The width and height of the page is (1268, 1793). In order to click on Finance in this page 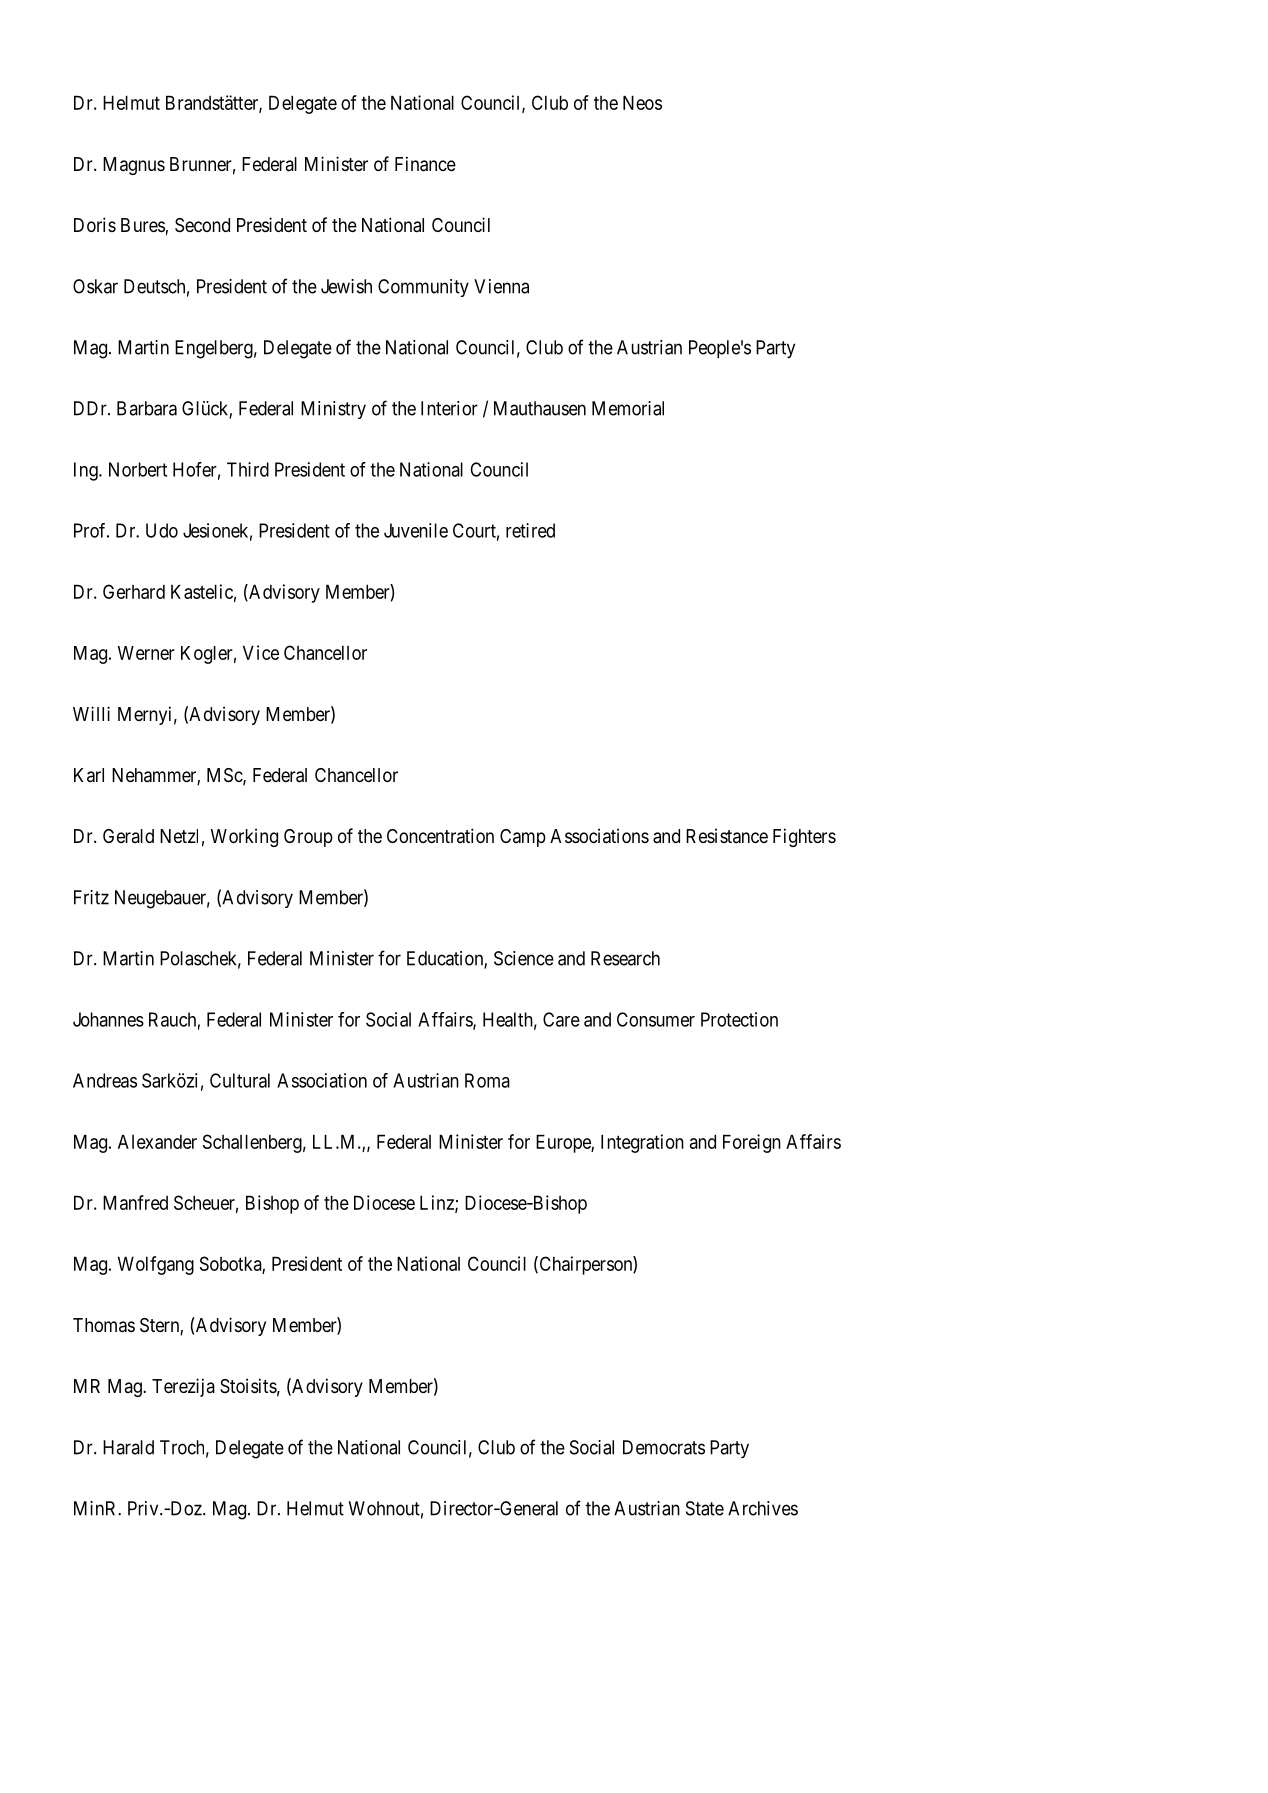, I will do `click(425, 164)`.
